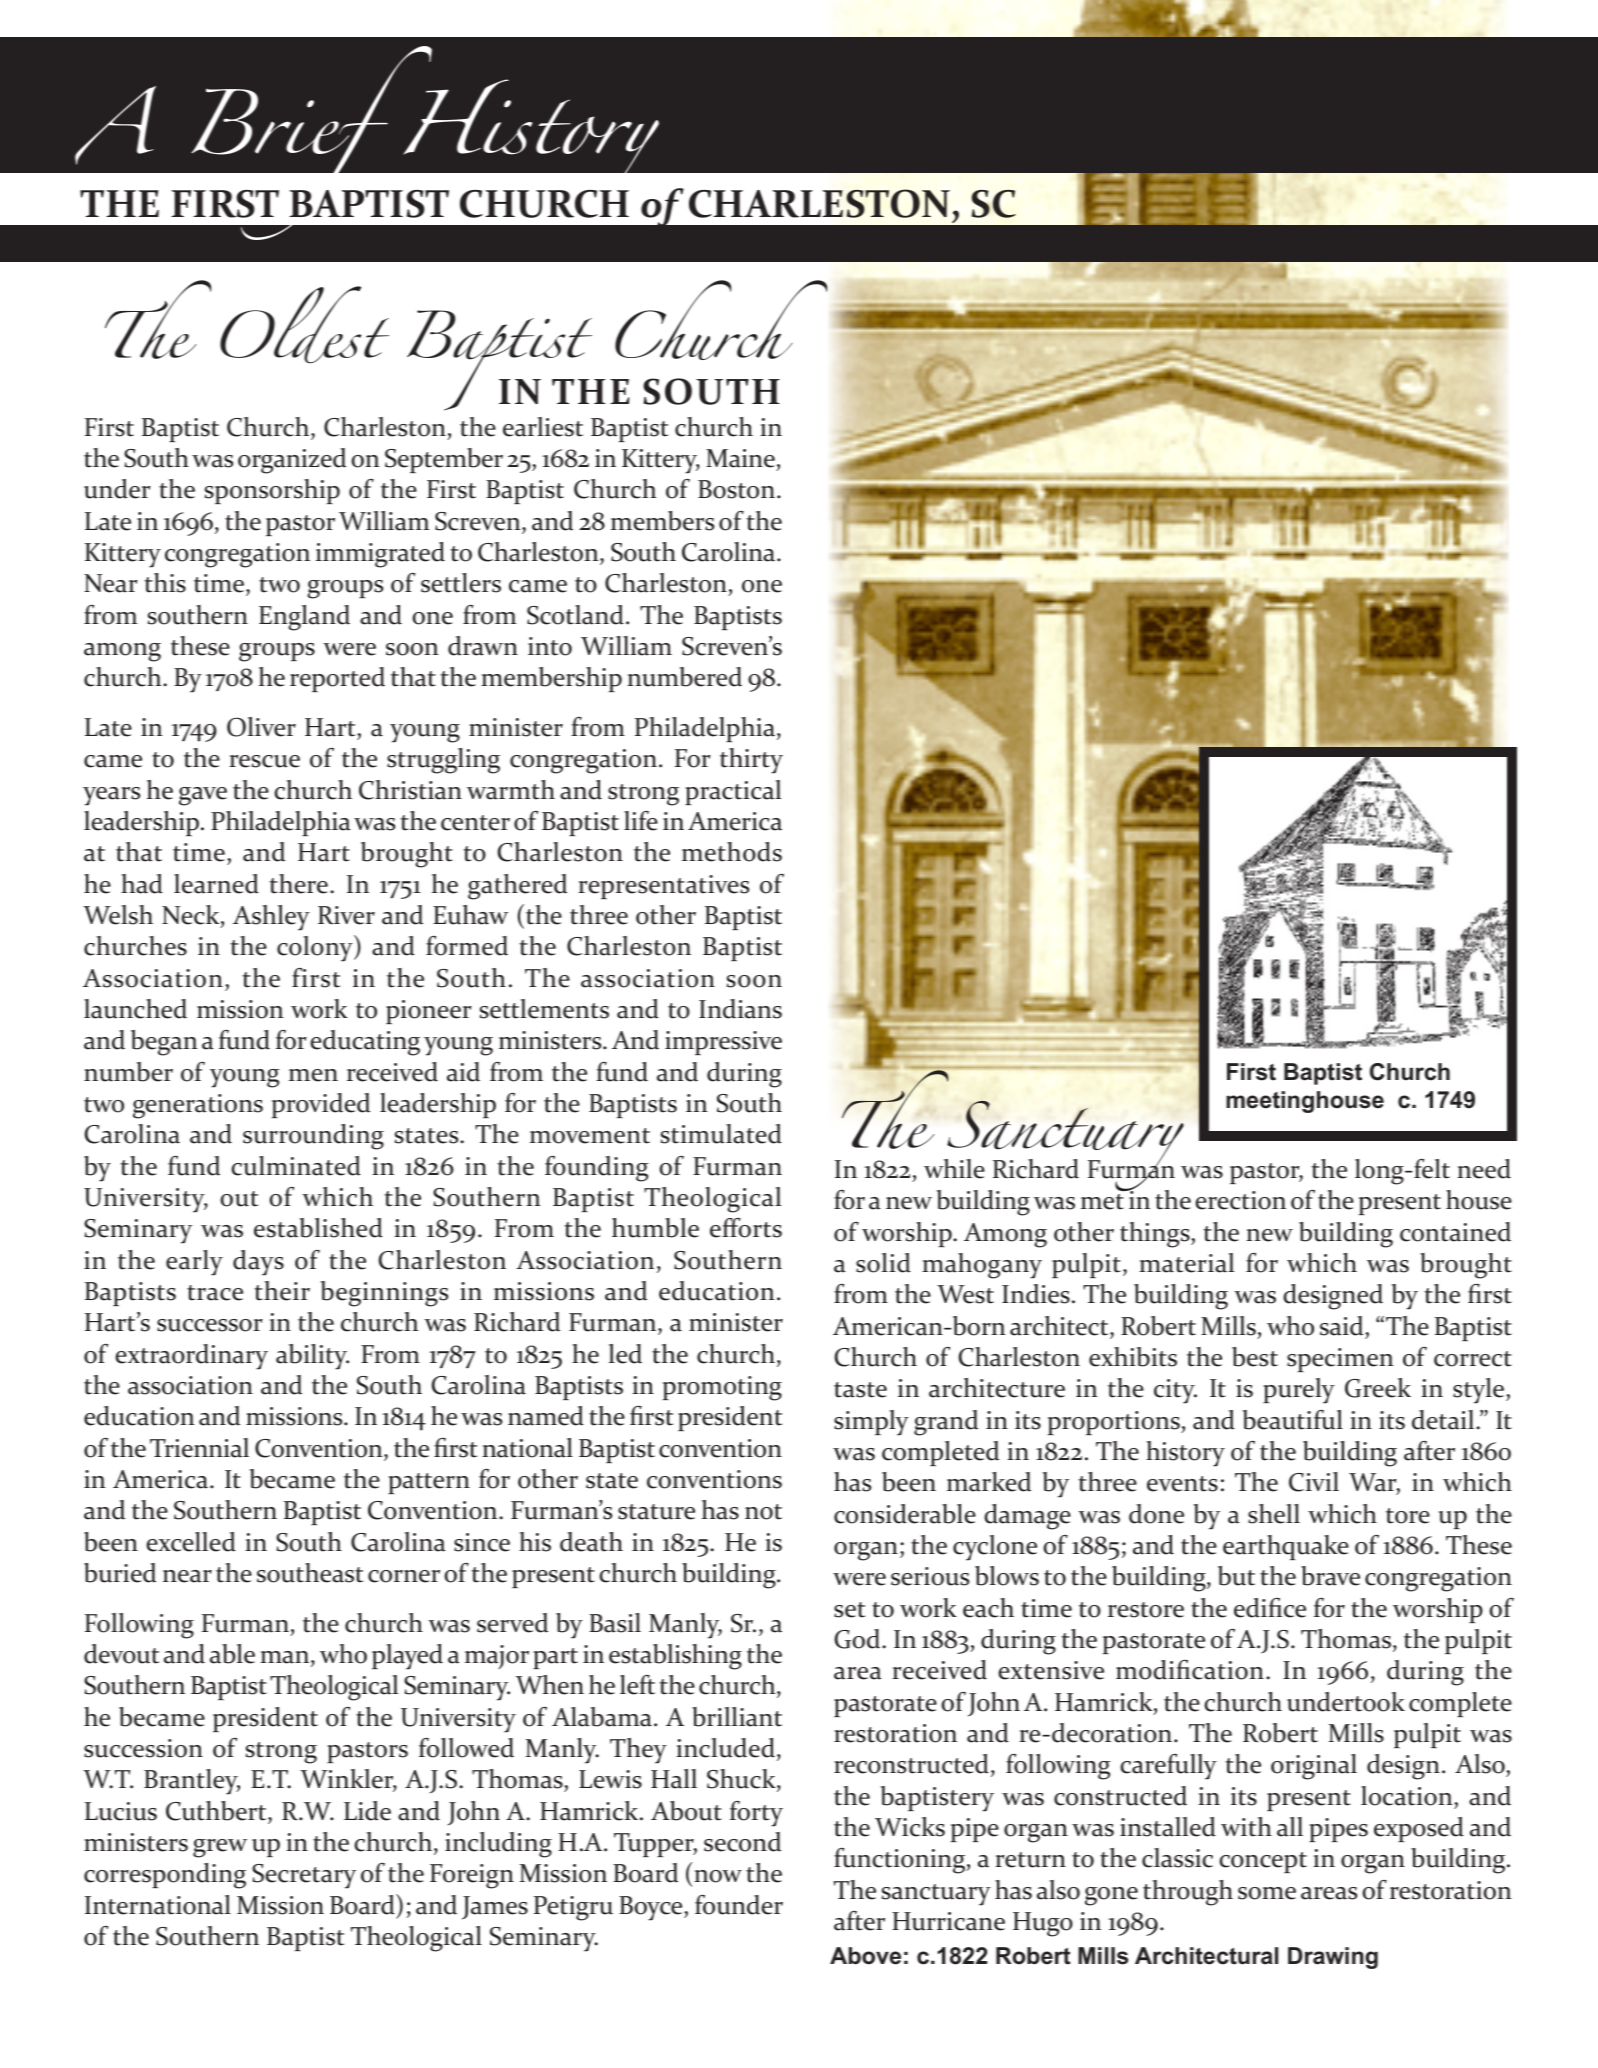 This screenshot has width=1598, height=2068. I want to click on Oldest, so click(304, 325).
